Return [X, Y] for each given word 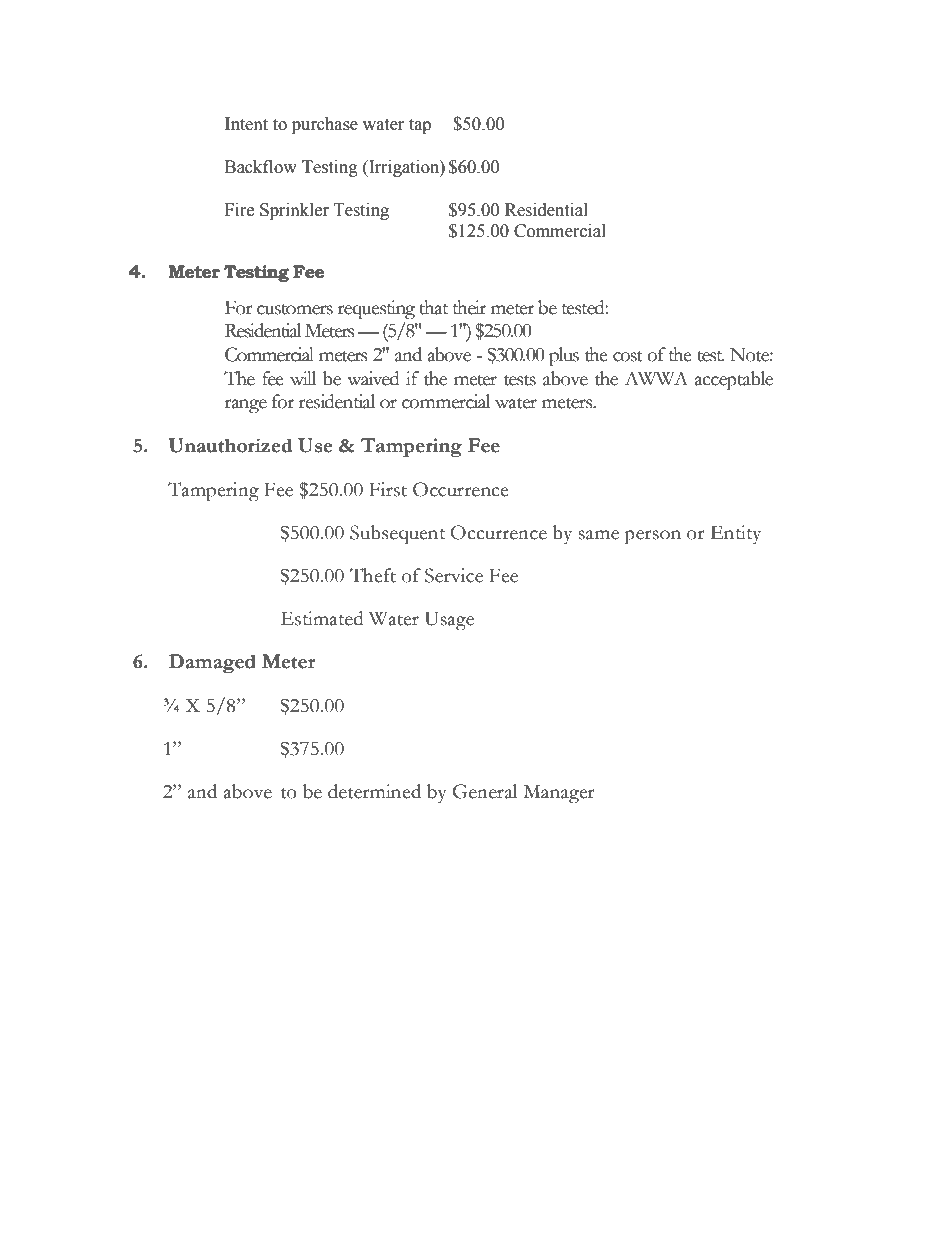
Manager [559, 794]
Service [454, 575]
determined [374, 791]
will [303, 378]
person [652, 537]
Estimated [322, 618]
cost [628, 356]
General [485, 791]
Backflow [261, 167]
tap [420, 126]
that [433, 307]
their [469, 307]
